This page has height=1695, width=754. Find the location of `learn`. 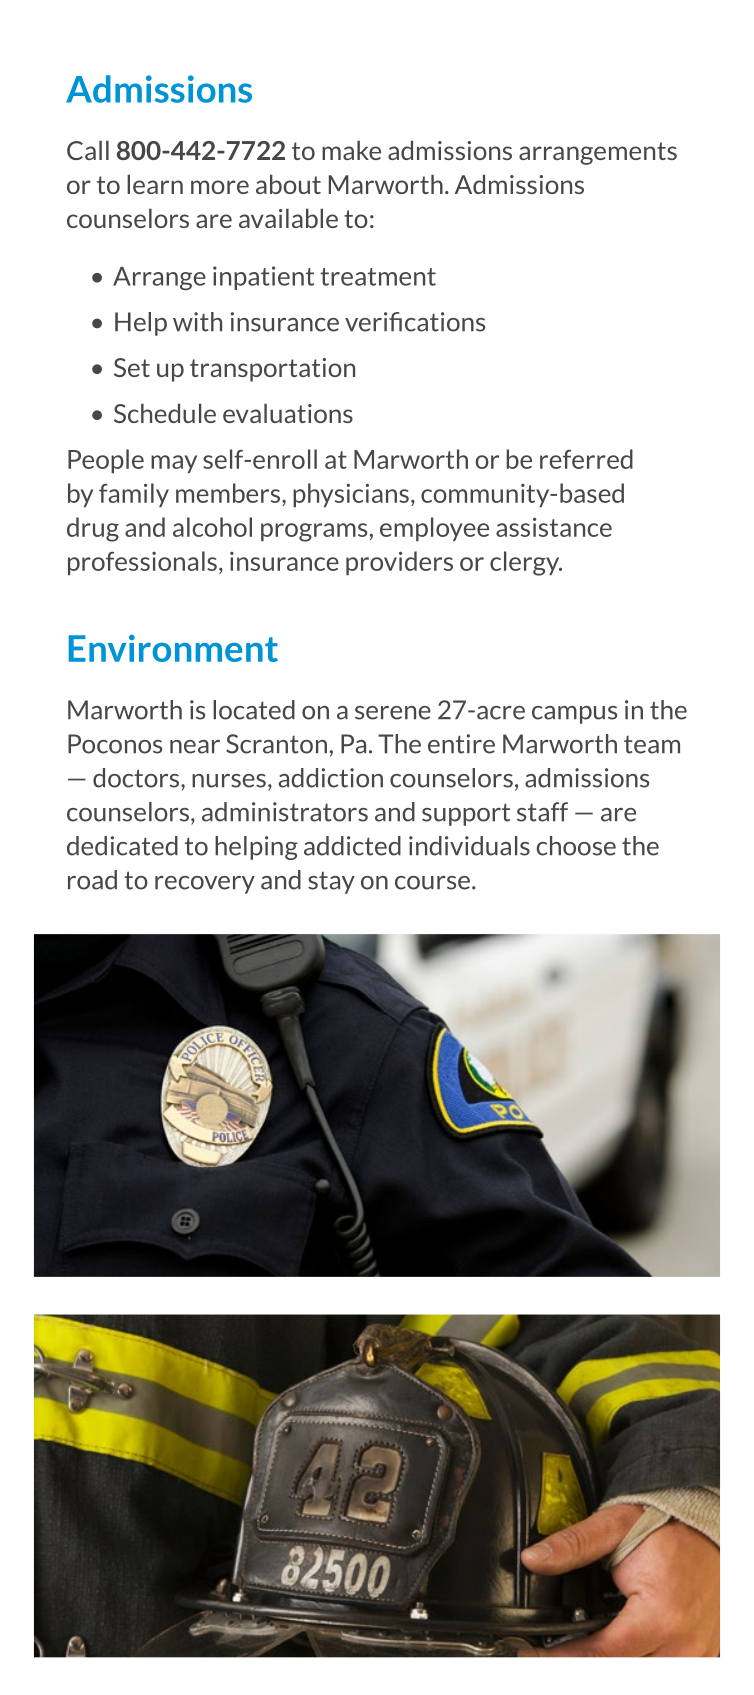

learn is located at coordinates (155, 184).
